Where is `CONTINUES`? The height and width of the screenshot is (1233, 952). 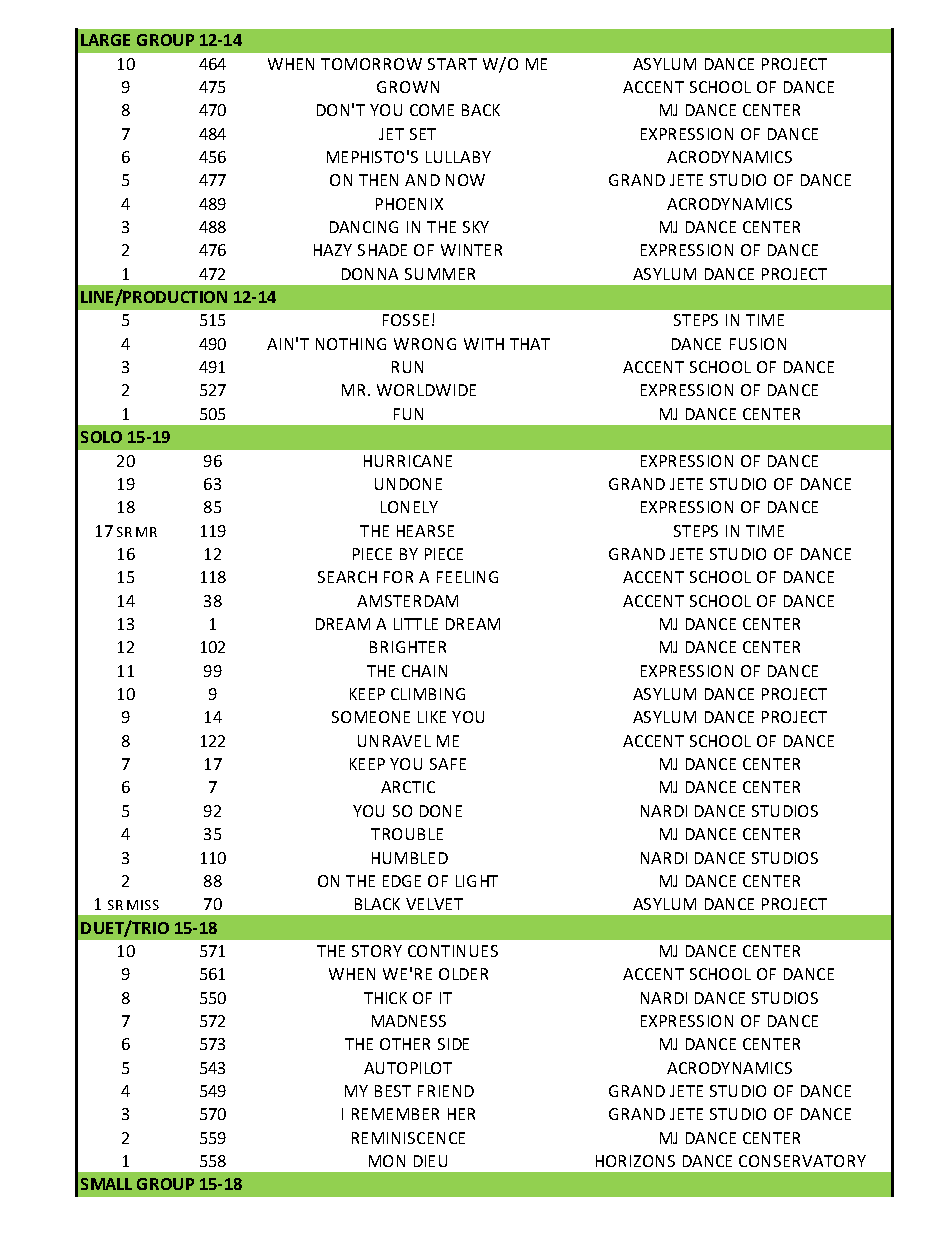
CONTINUES is located at coordinates (453, 951).
